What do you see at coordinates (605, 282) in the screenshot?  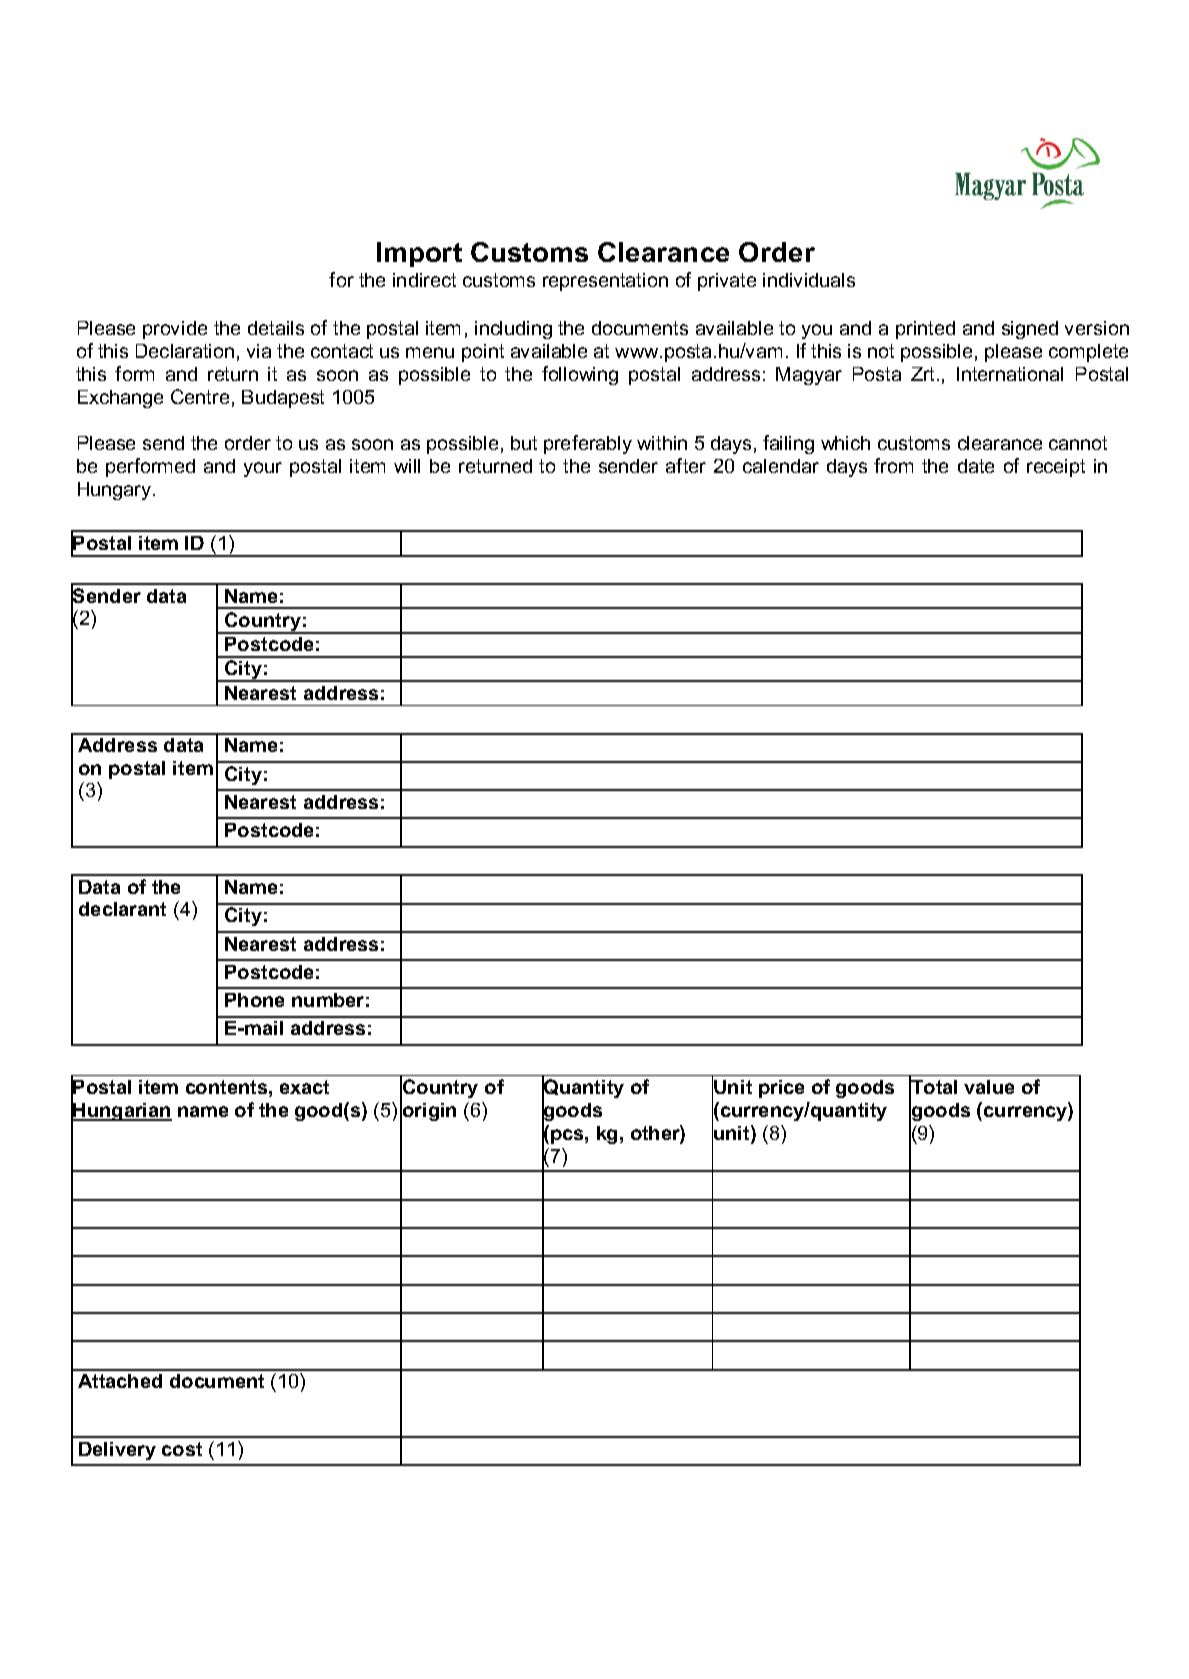 I see `representation` at bounding box center [605, 282].
